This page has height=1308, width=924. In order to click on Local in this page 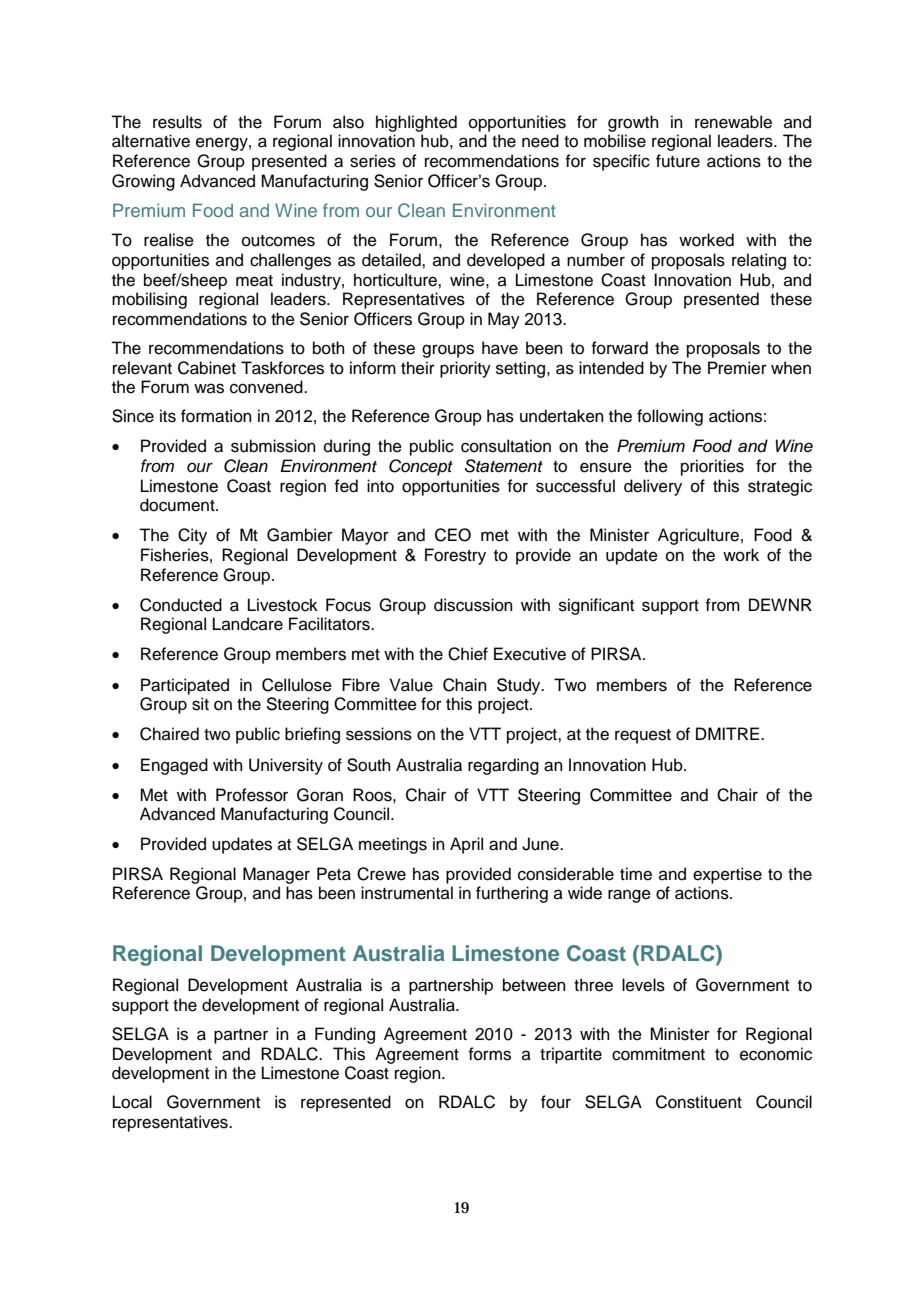, I will do `click(132, 1102)`.
